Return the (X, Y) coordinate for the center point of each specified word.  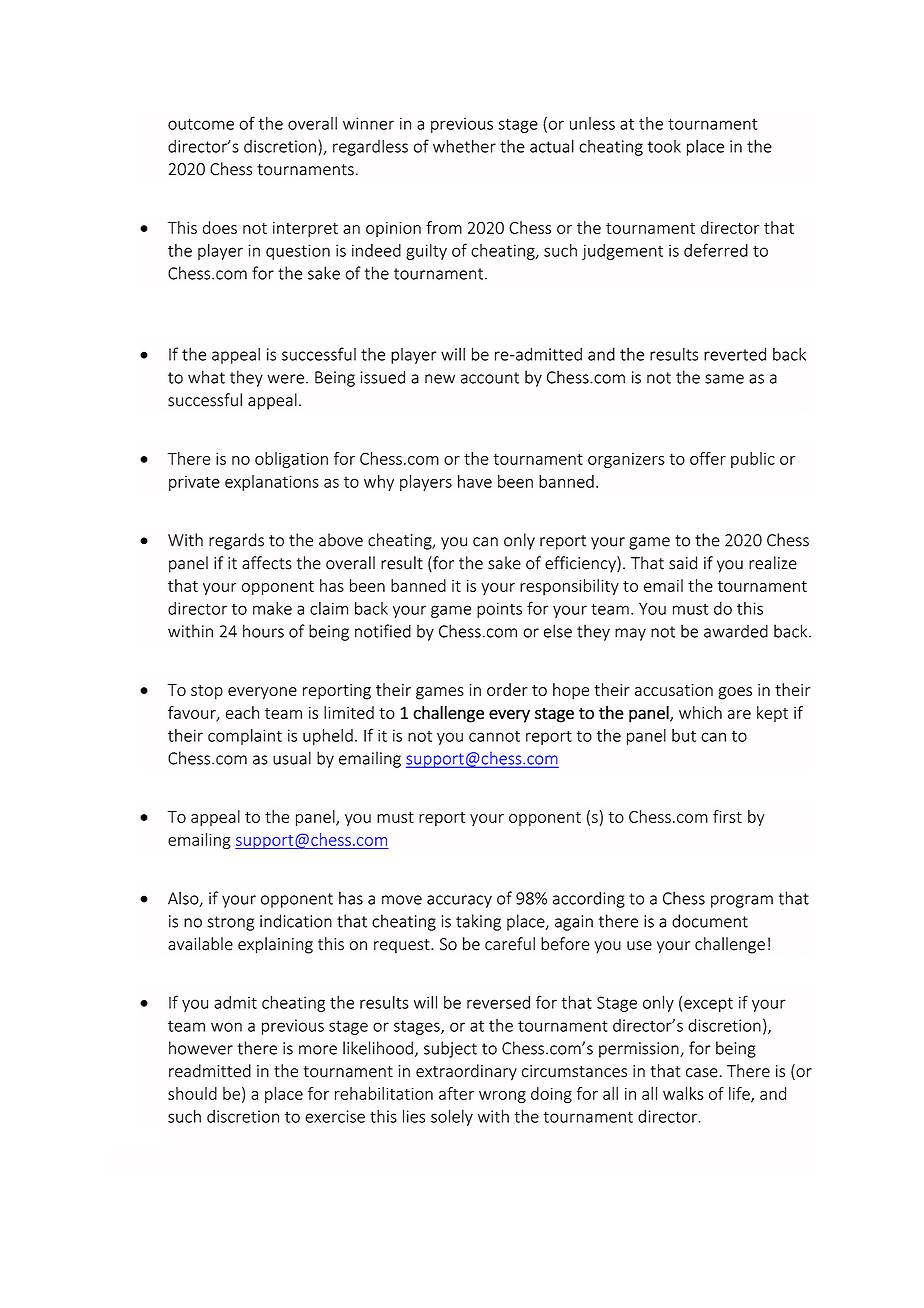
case (702, 1073)
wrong (502, 1097)
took (664, 146)
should (192, 1093)
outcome (201, 124)
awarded (736, 631)
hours (263, 631)
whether (464, 146)
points (499, 610)
